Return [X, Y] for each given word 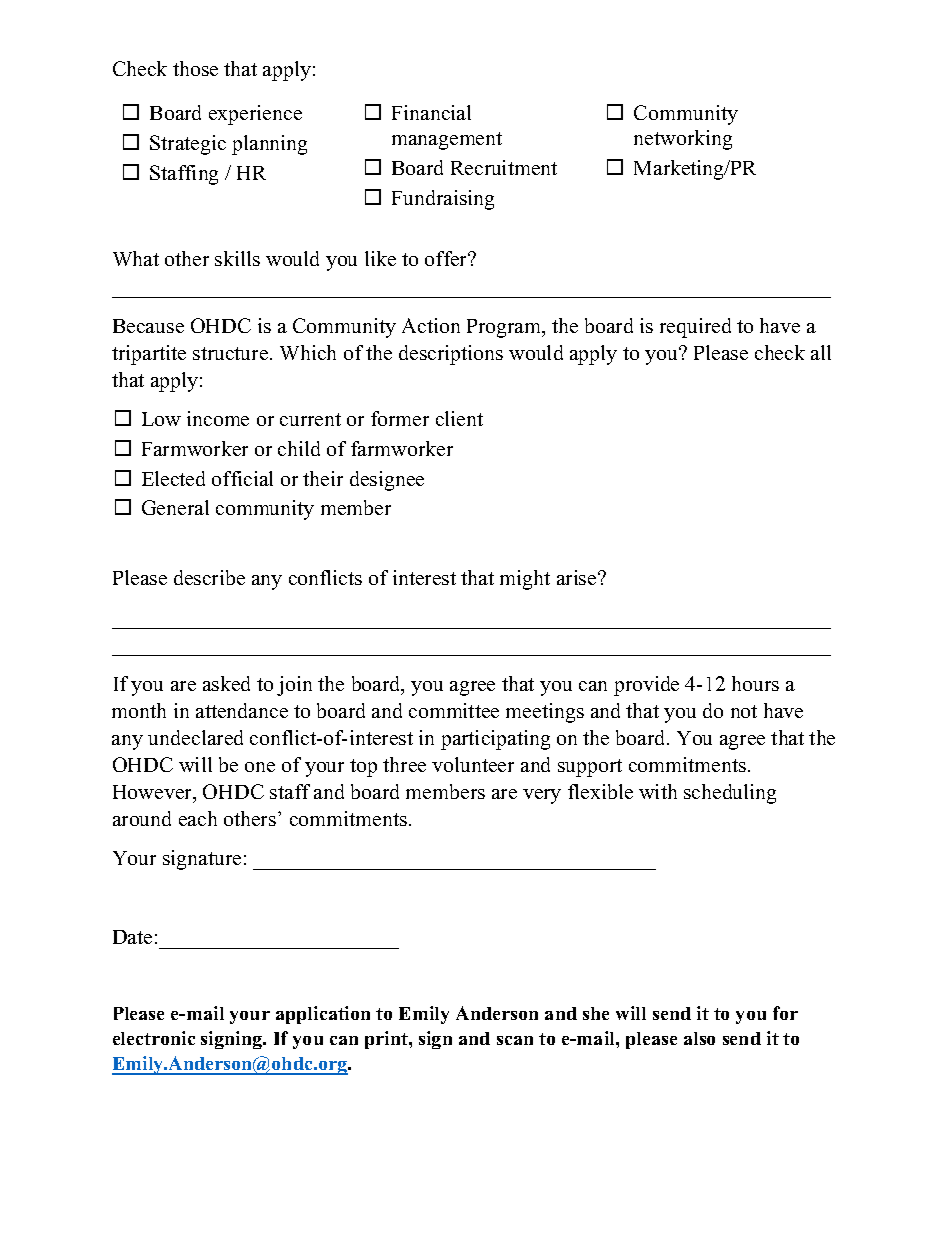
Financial [431, 112]
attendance [242, 710]
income [218, 418]
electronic [154, 1038]
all [821, 352]
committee [454, 710]
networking [683, 140]
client [459, 418]
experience [255, 115]
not [744, 711]
